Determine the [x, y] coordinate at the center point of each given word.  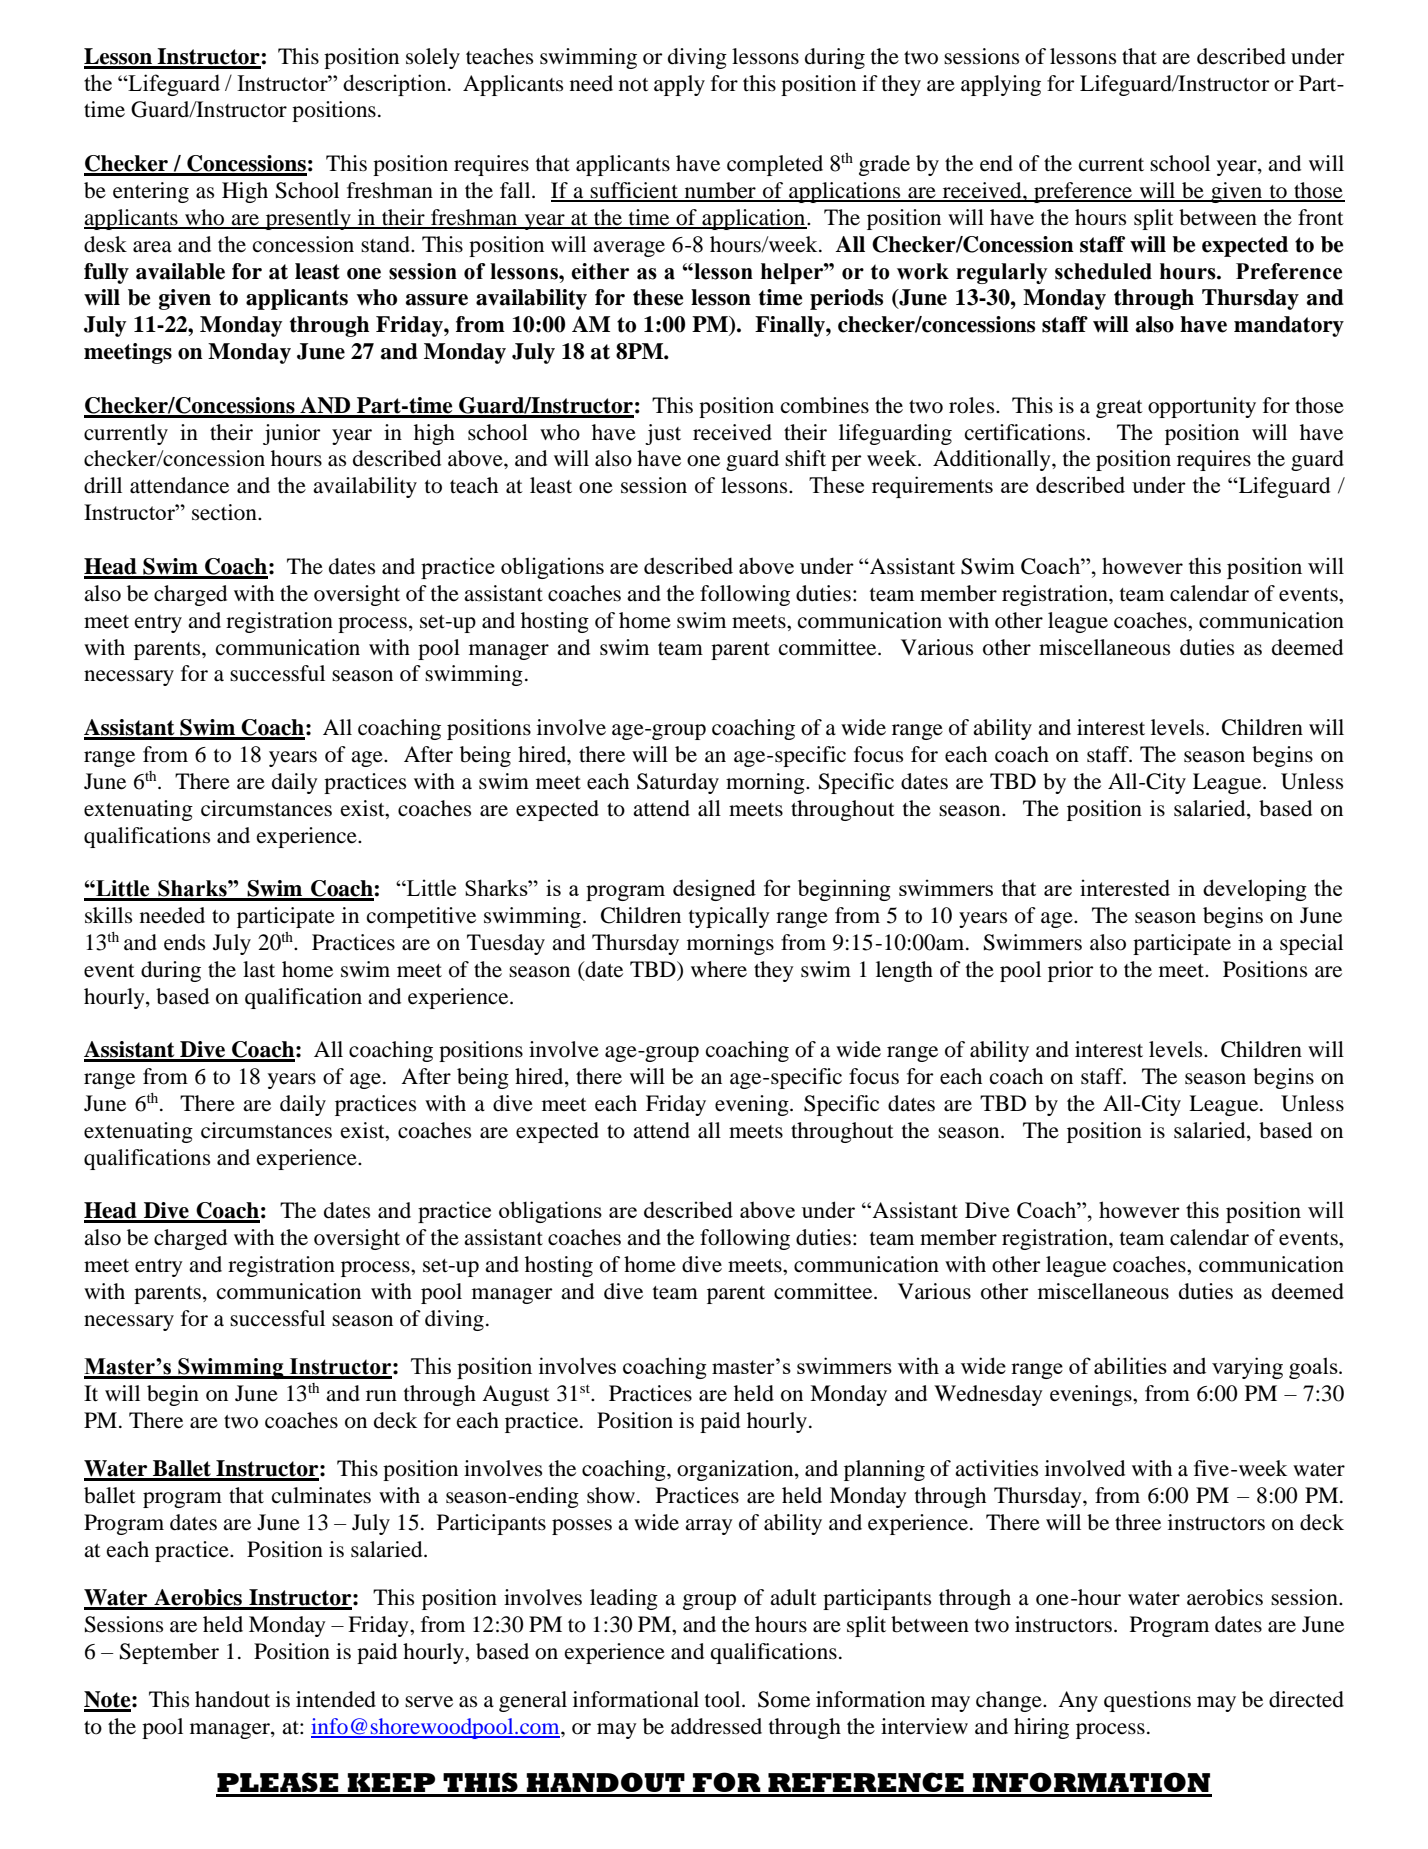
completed [775, 165]
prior [1071, 971]
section [225, 512]
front [1321, 217]
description [396, 85]
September [169, 1653]
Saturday [678, 783]
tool [724, 1699]
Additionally [993, 460]
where [719, 969]
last [259, 969]
